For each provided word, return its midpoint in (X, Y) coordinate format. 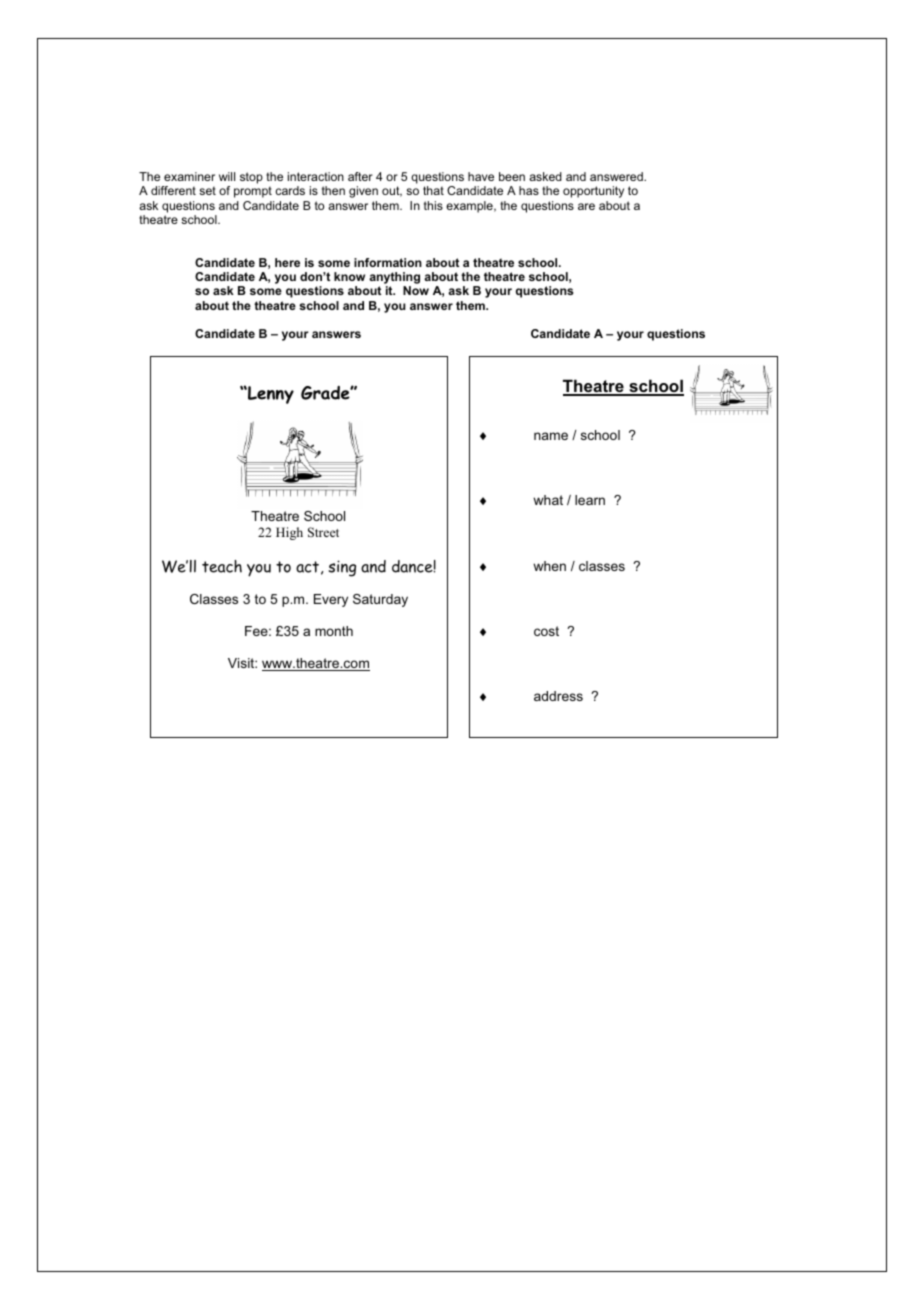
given (363, 192)
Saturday (380, 600)
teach (222, 566)
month (334, 631)
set (207, 190)
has (529, 190)
